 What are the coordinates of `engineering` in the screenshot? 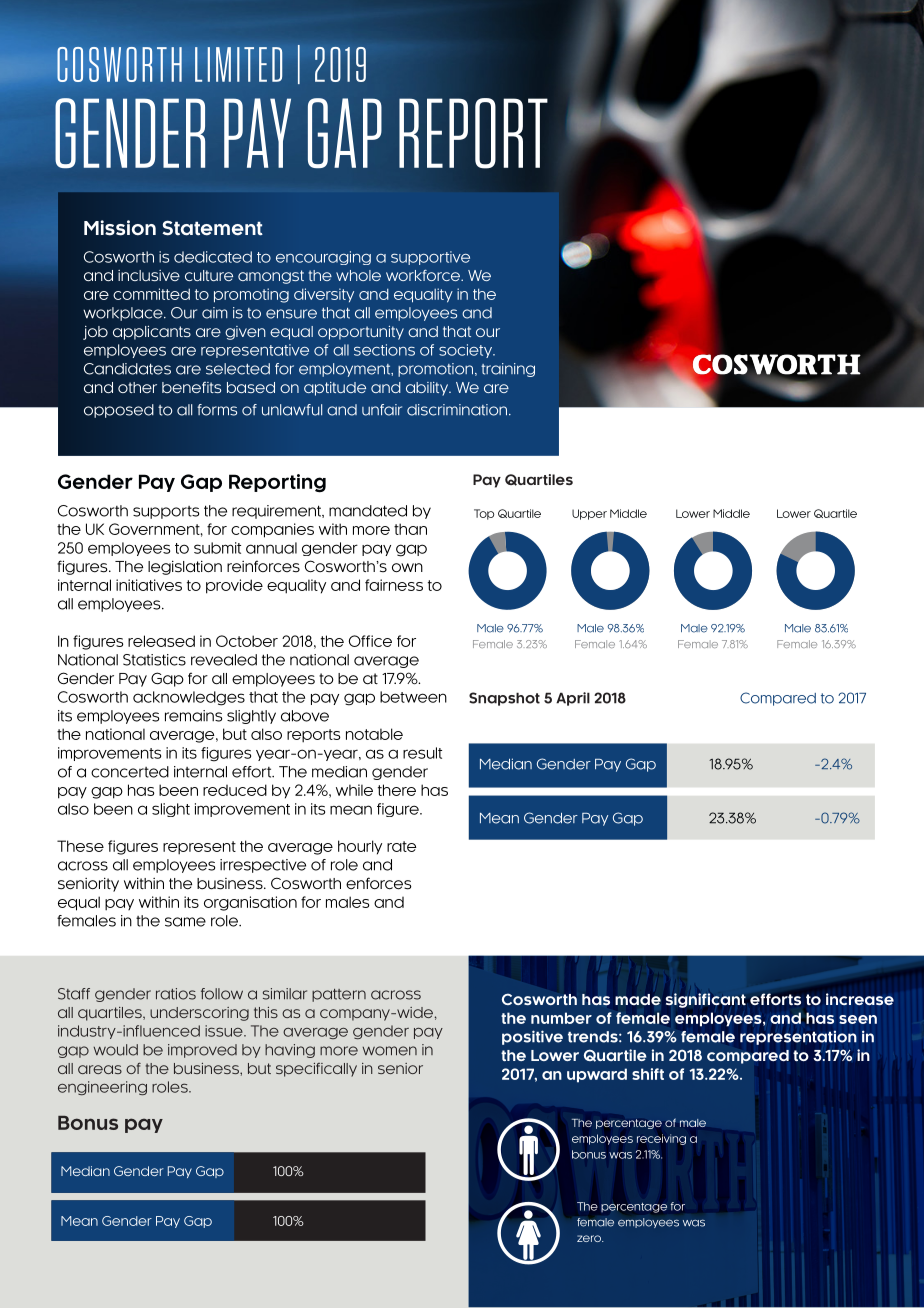 It's located at (102, 1088).
